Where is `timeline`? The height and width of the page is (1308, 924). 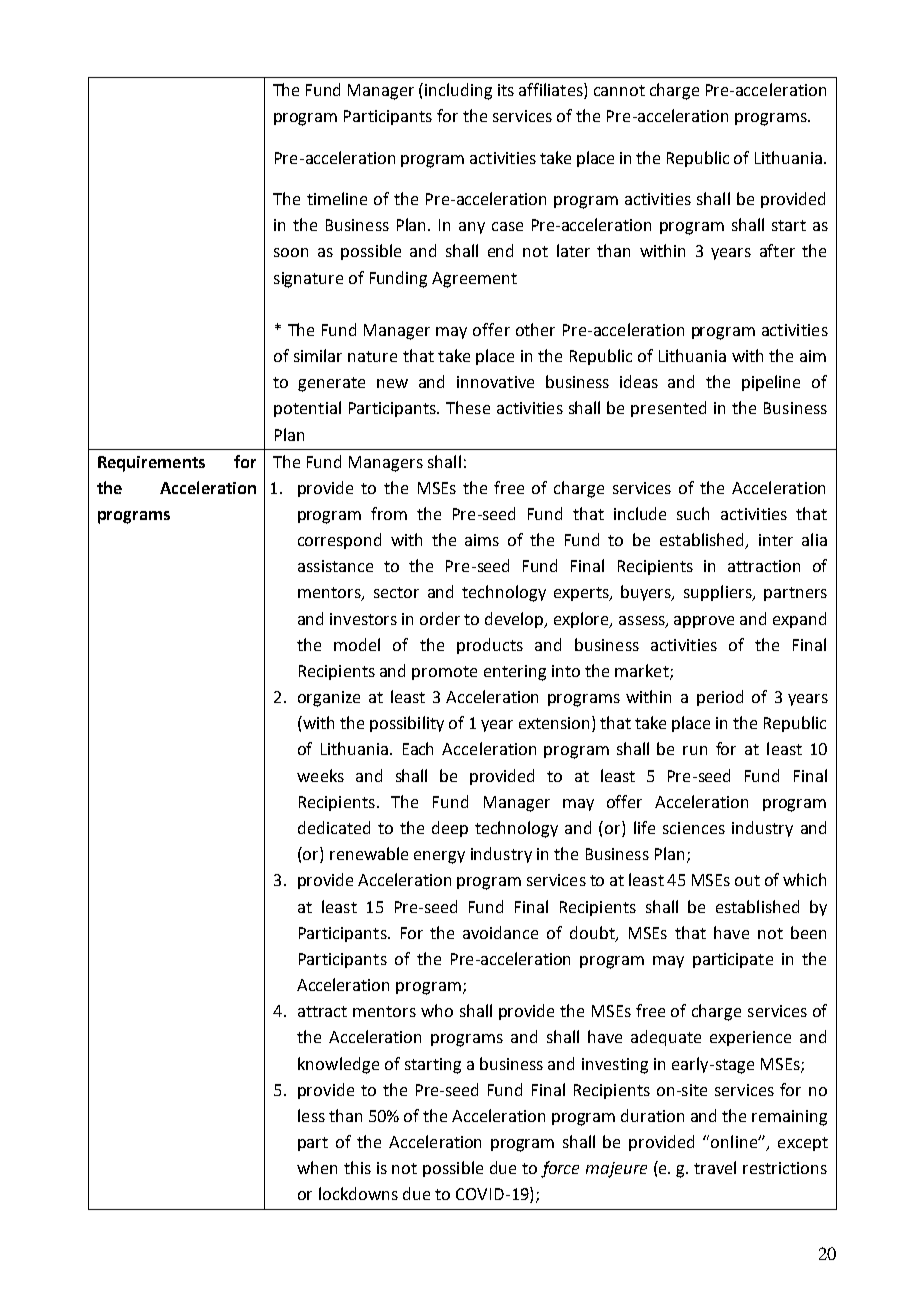
timeline is located at coordinates (337, 198).
